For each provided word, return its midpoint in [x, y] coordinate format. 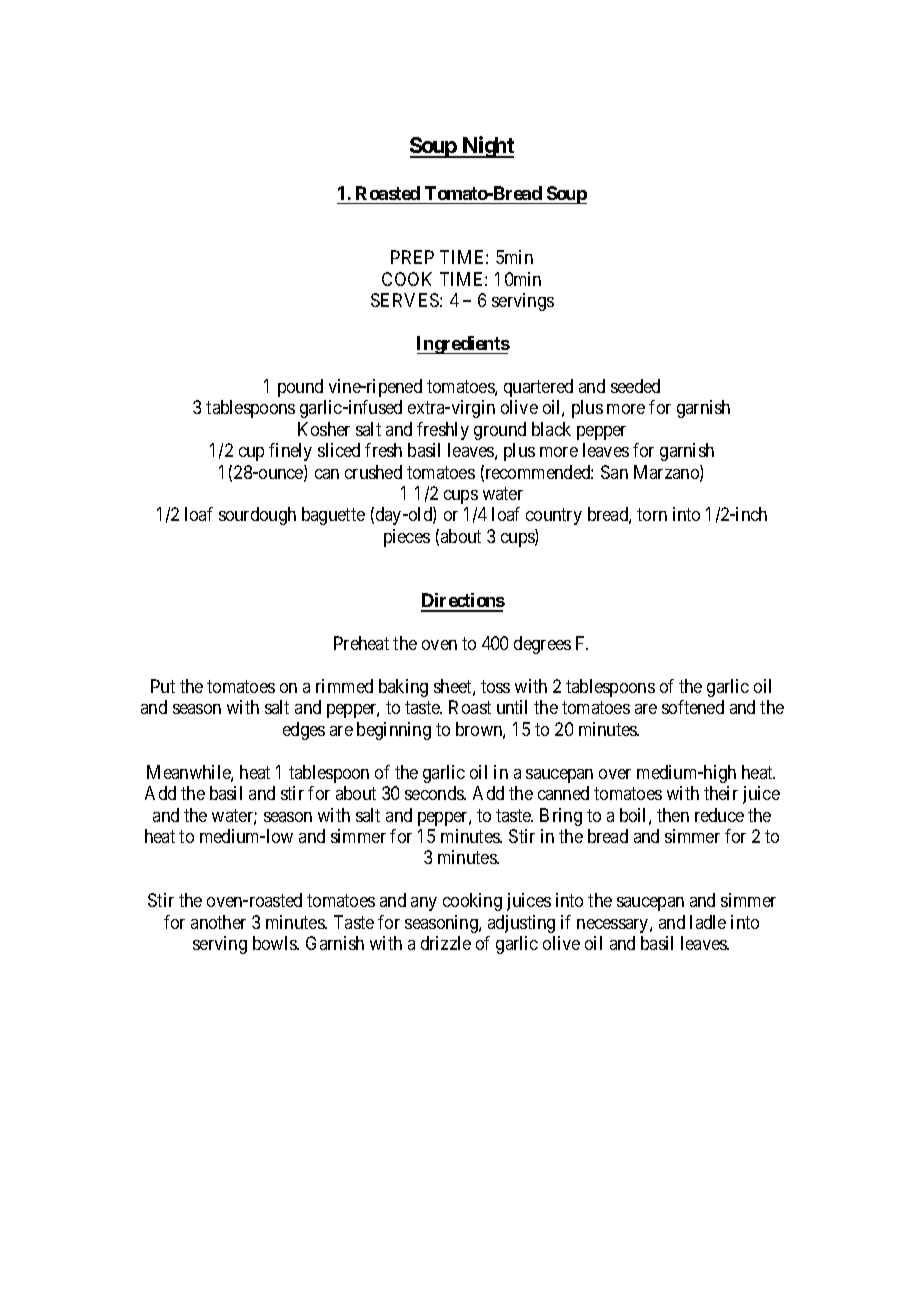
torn [652, 515]
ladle [708, 922]
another [218, 922]
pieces [407, 538]
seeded [635, 386]
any [424, 904]
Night [487, 147]
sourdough [257, 516]
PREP [412, 257]
